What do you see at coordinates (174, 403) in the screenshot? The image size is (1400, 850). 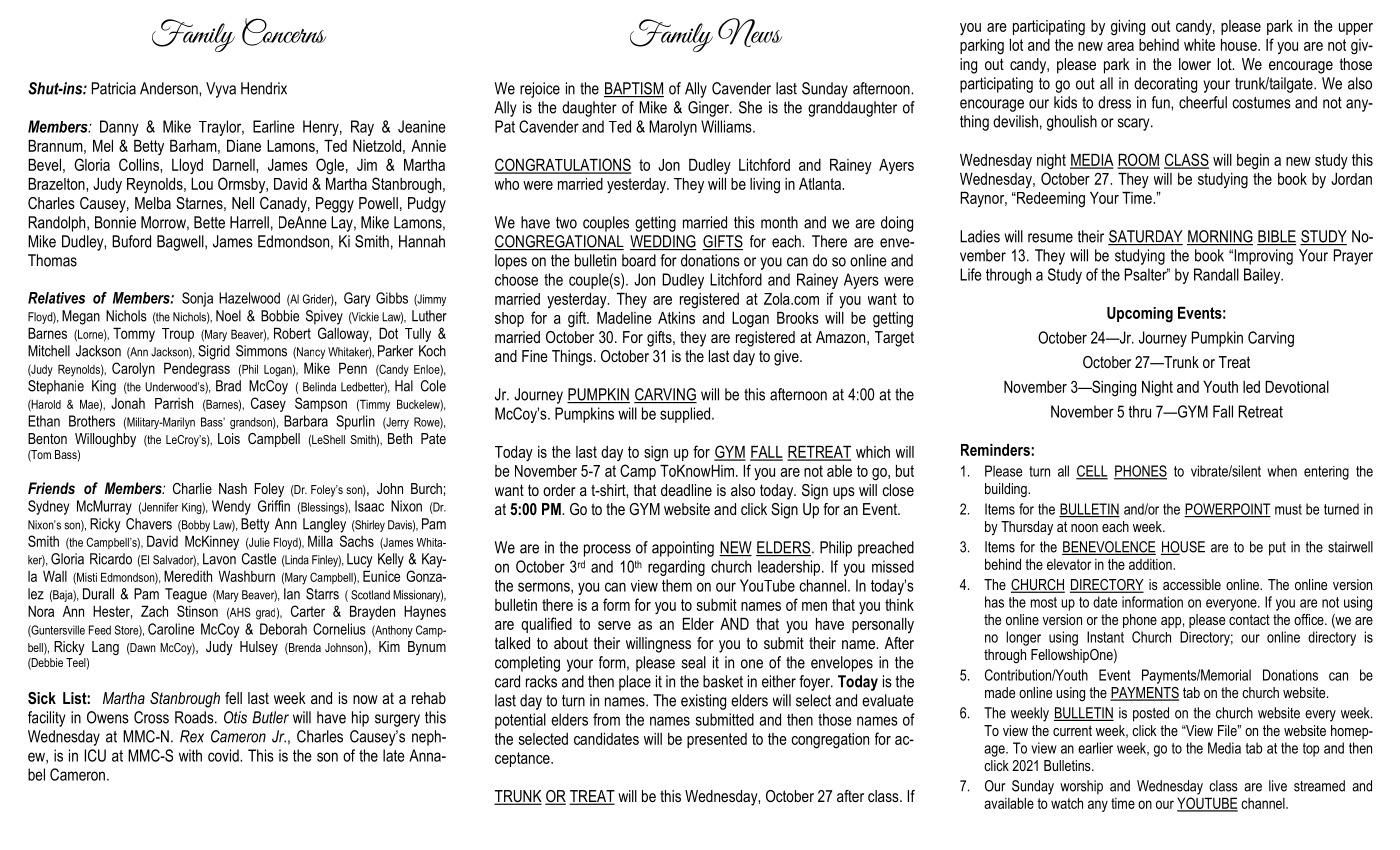 I see `Parrish` at bounding box center [174, 403].
